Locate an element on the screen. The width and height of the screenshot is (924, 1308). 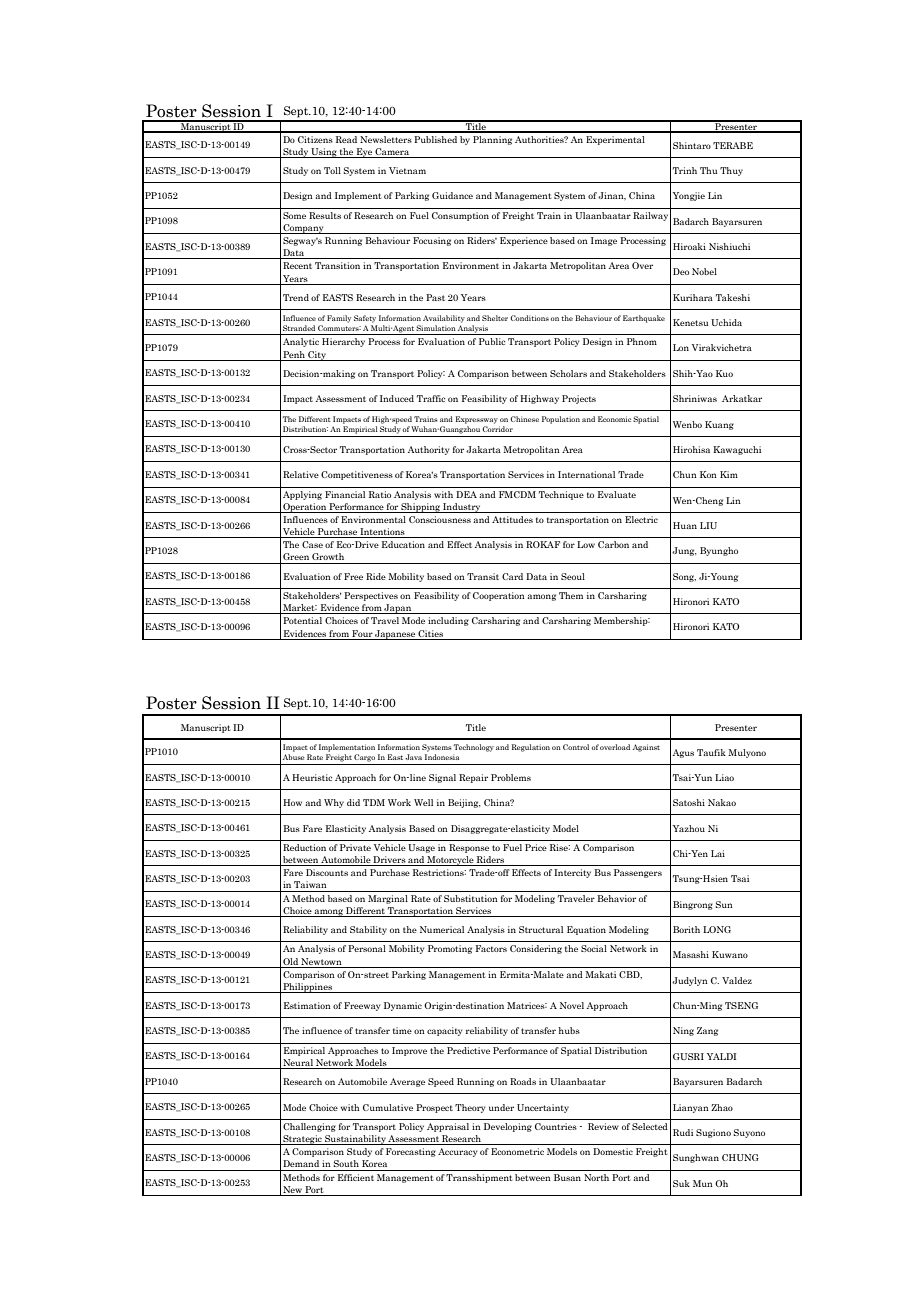
Four is located at coordinates (362, 633).
